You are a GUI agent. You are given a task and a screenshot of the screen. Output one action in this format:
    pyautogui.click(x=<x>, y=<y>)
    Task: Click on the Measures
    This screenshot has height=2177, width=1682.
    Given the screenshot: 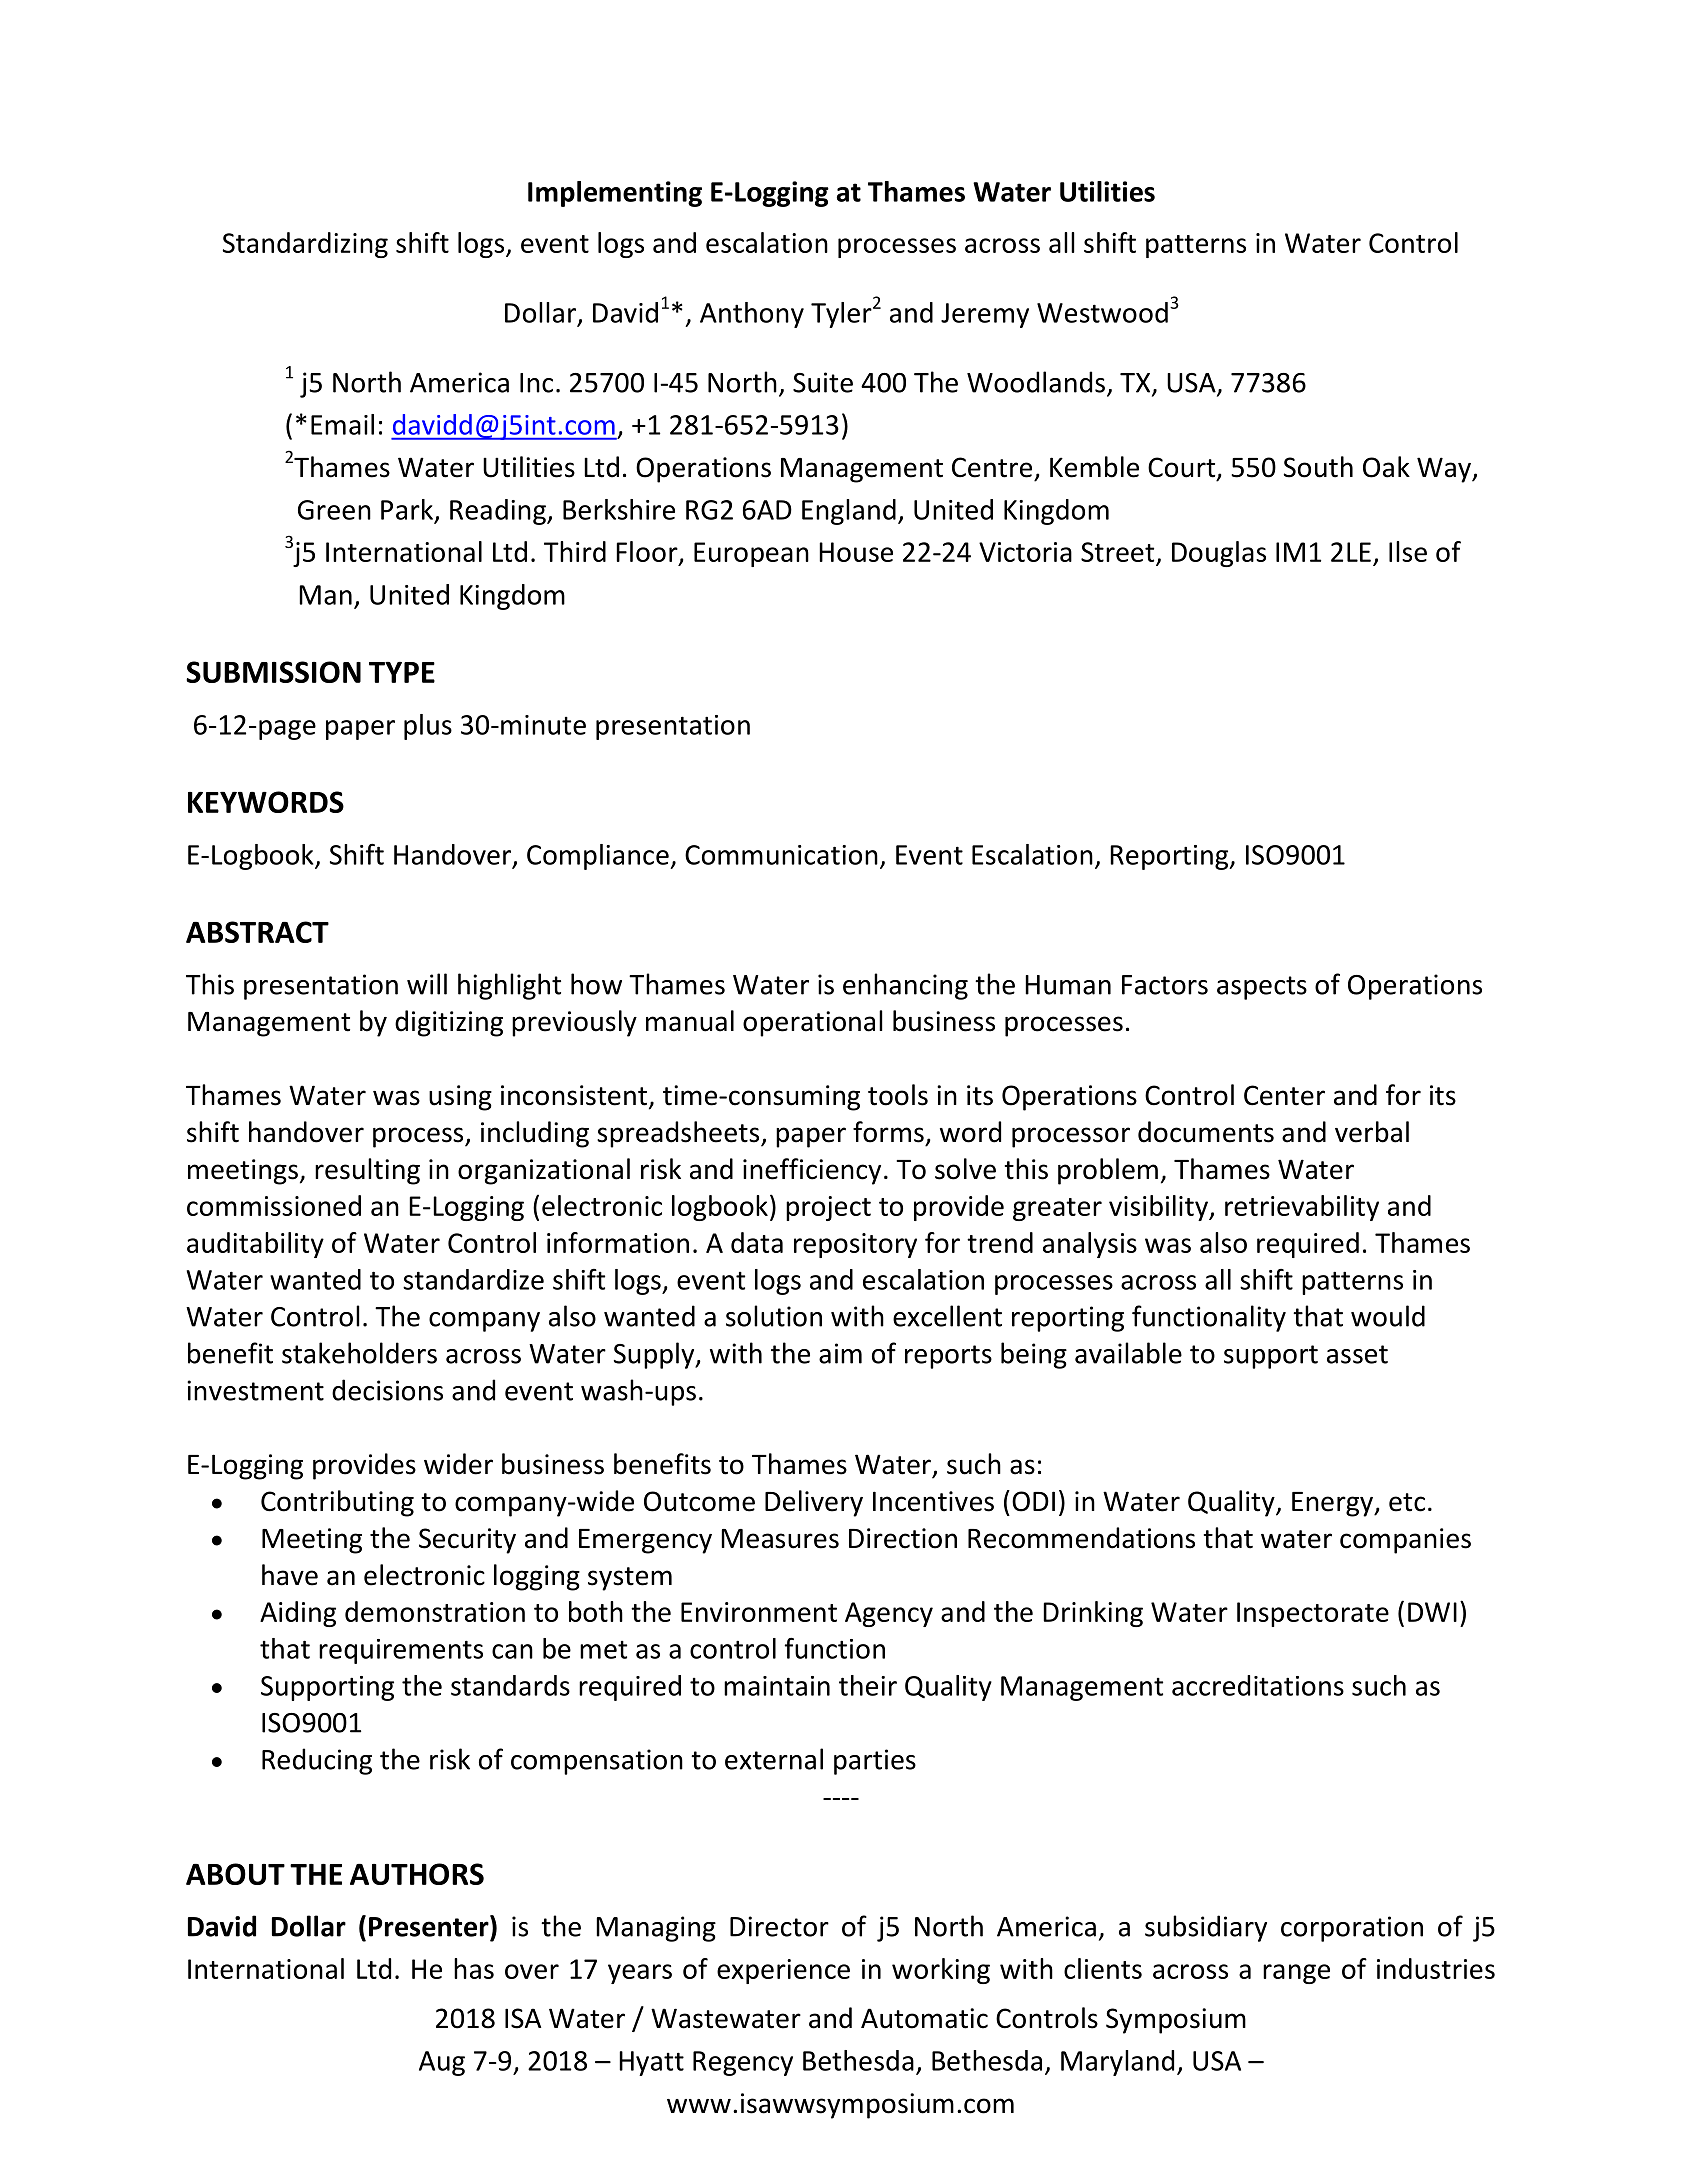 What is the action you would take?
    pyautogui.click(x=780, y=1539)
